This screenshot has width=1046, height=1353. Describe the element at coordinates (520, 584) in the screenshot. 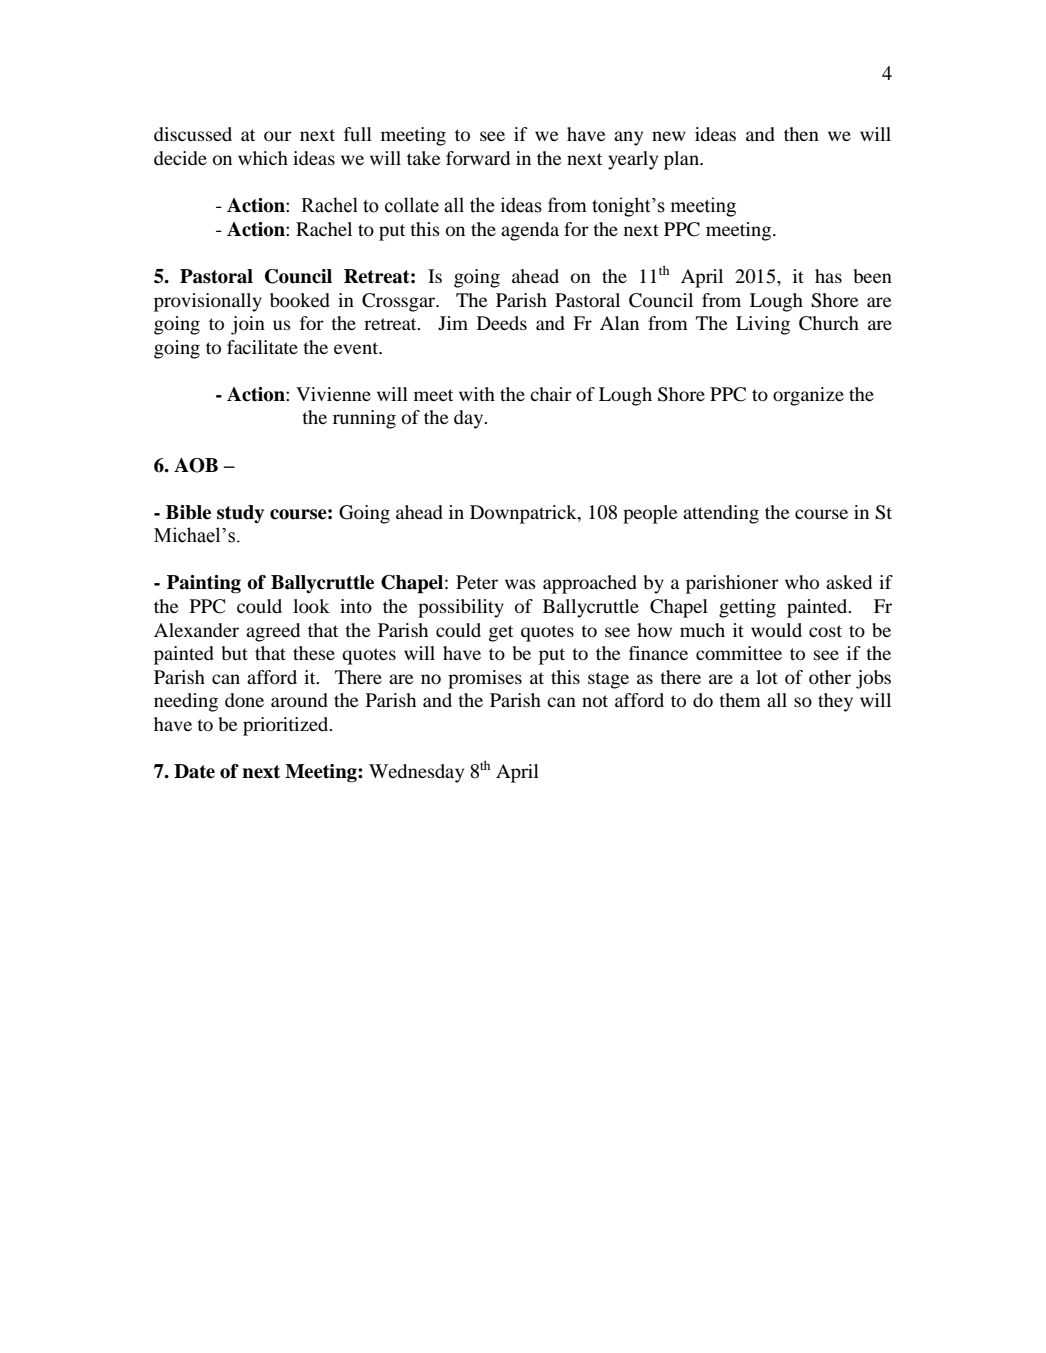

I see `was` at that location.
